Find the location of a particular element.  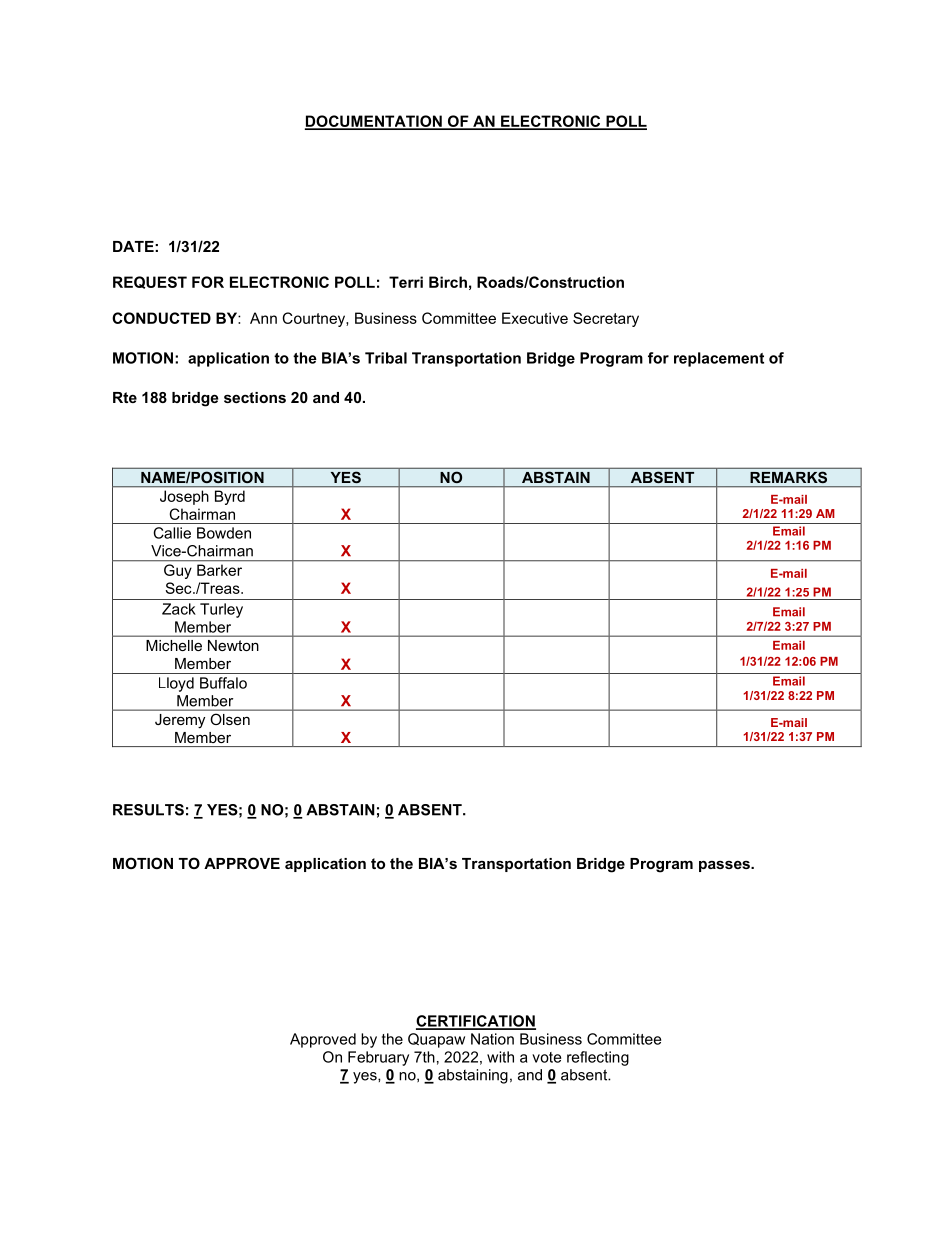

DOCUMENTATION is located at coordinates (374, 122).
